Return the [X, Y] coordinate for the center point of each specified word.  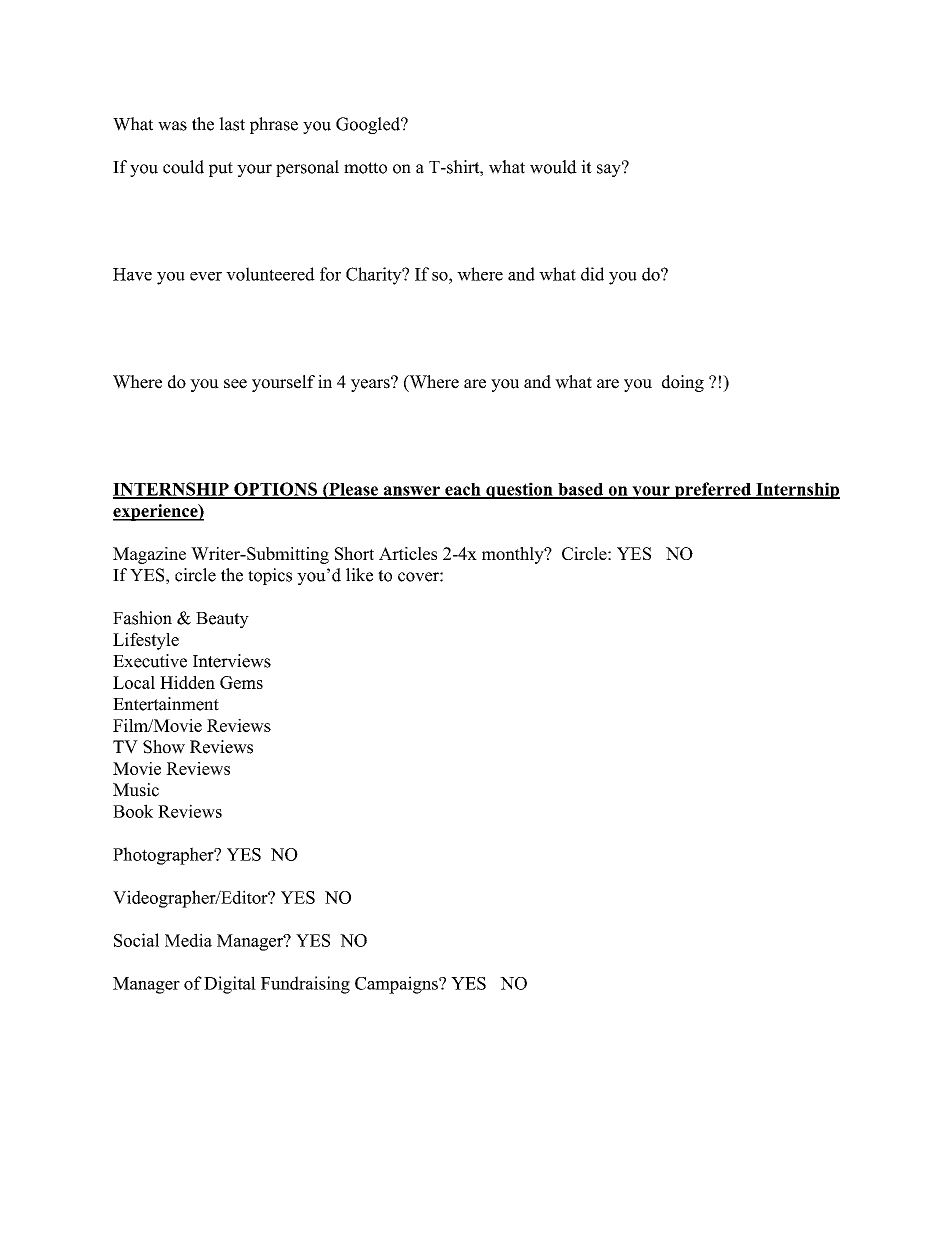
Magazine [149, 555]
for [330, 274]
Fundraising [305, 985]
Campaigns [397, 985]
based [581, 490]
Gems [241, 682]
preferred [712, 490]
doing [683, 383]
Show [164, 747]
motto [365, 168]
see [235, 384]
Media [188, 940]
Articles [408, 553]
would [553, 167]
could [183, 167]
